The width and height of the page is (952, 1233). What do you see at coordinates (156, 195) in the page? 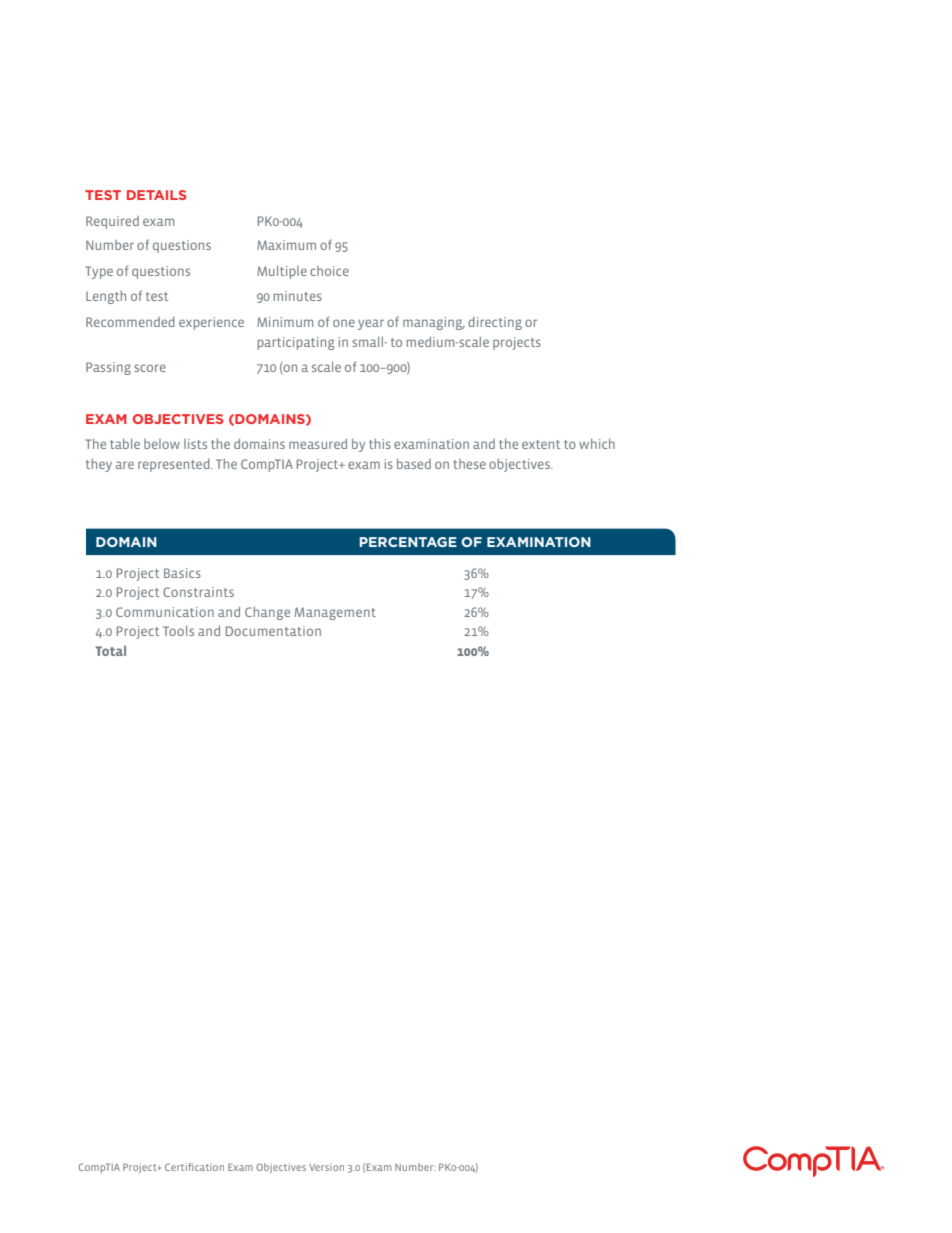
I see `DETAILS` at bounding box center [156, 195].
